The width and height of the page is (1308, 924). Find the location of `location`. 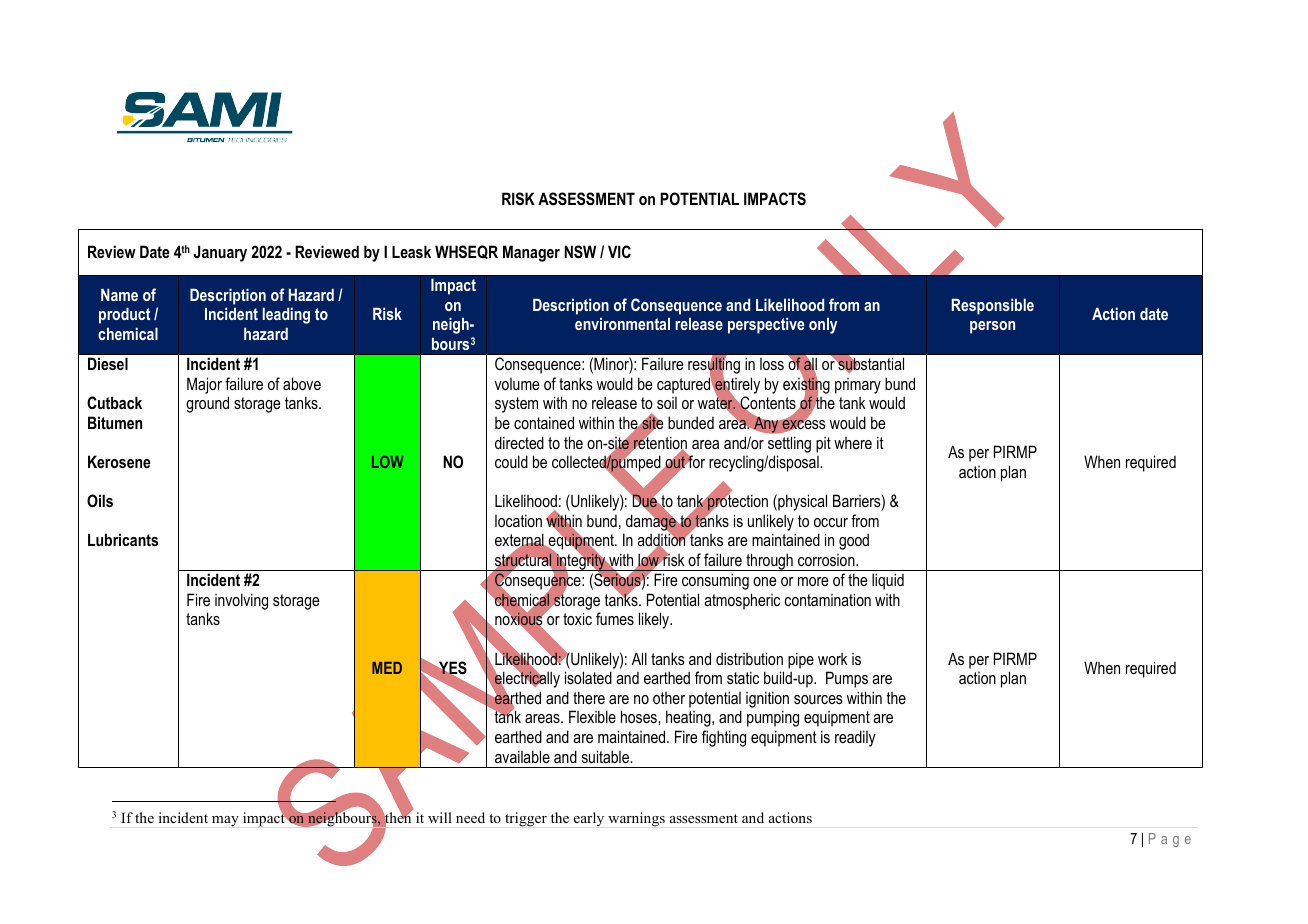

location is located at coordinates (518, 520).
